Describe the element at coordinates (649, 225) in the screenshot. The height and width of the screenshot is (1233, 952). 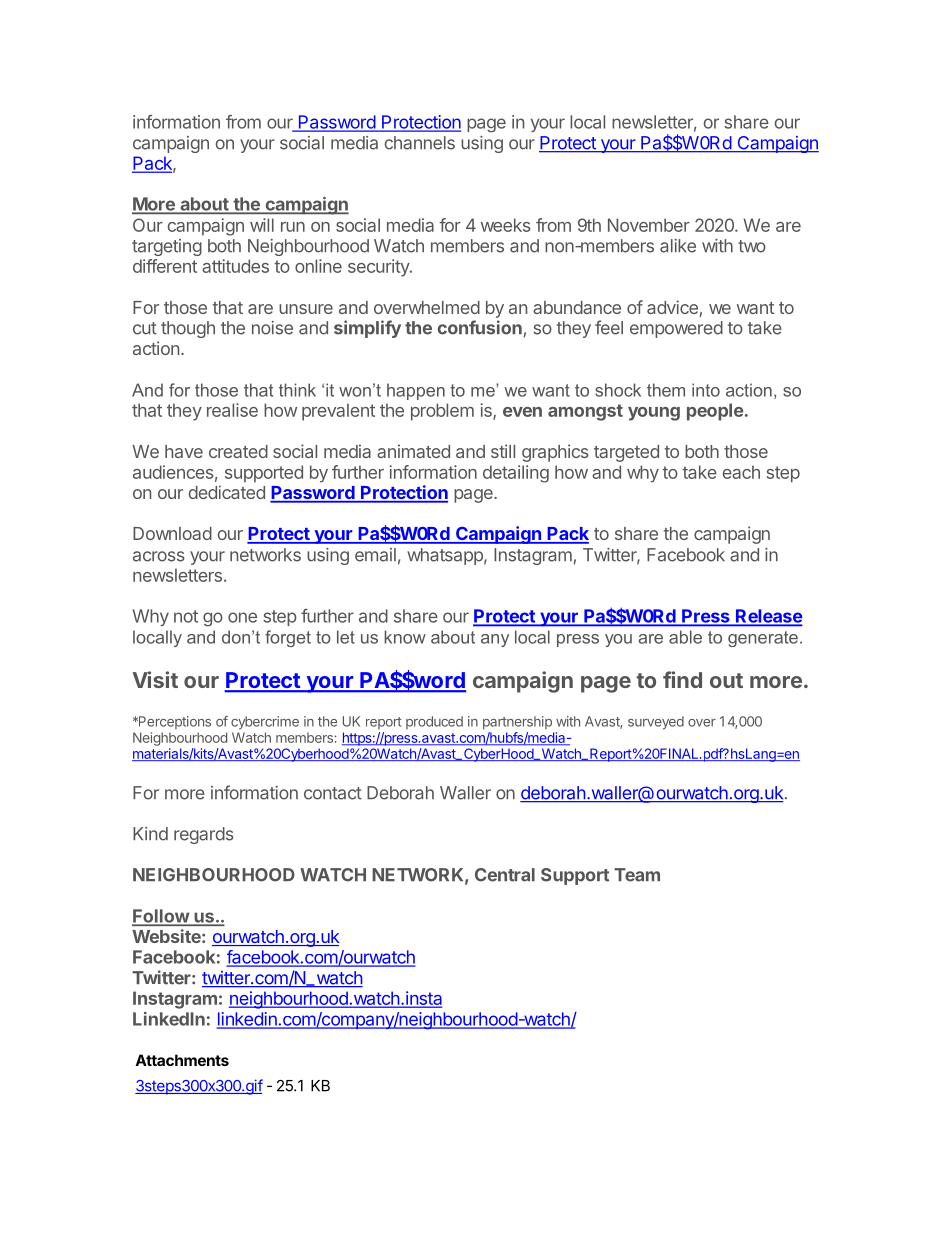
I see `November` at that location.
